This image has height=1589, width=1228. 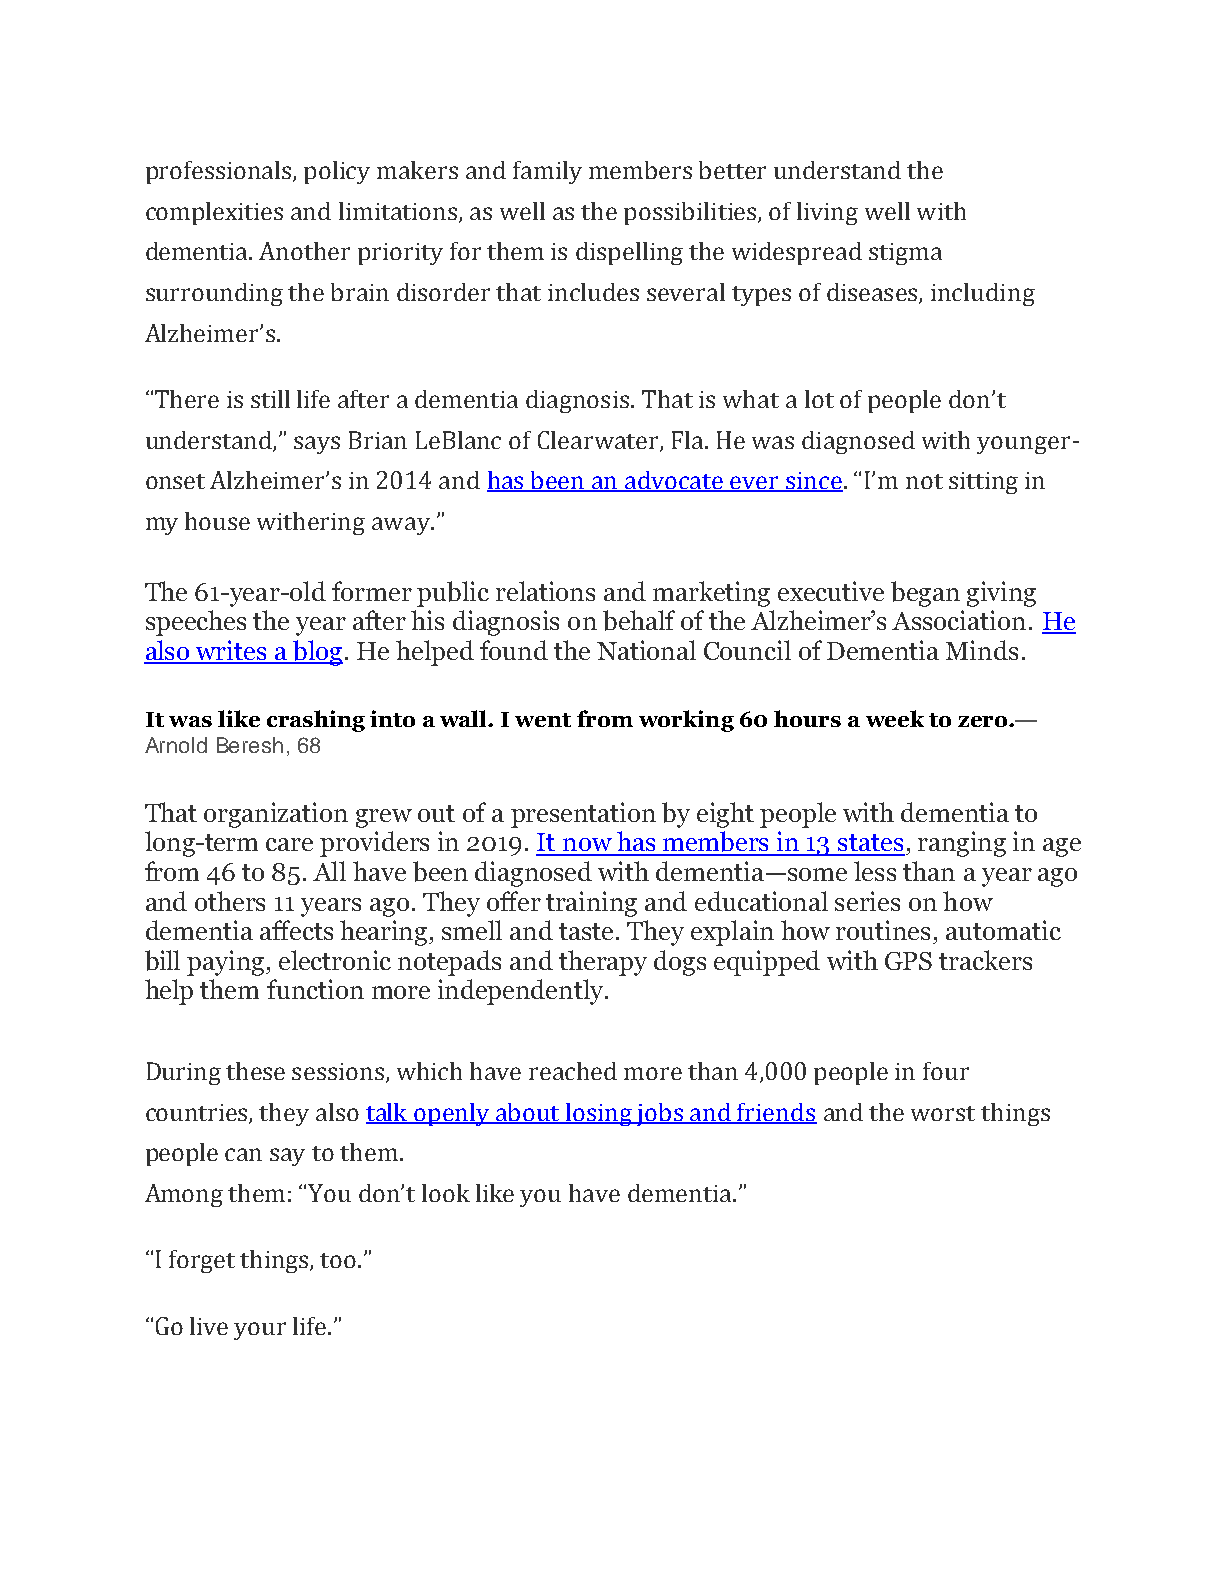 I want to click on says, so click(x=317, y=445).
